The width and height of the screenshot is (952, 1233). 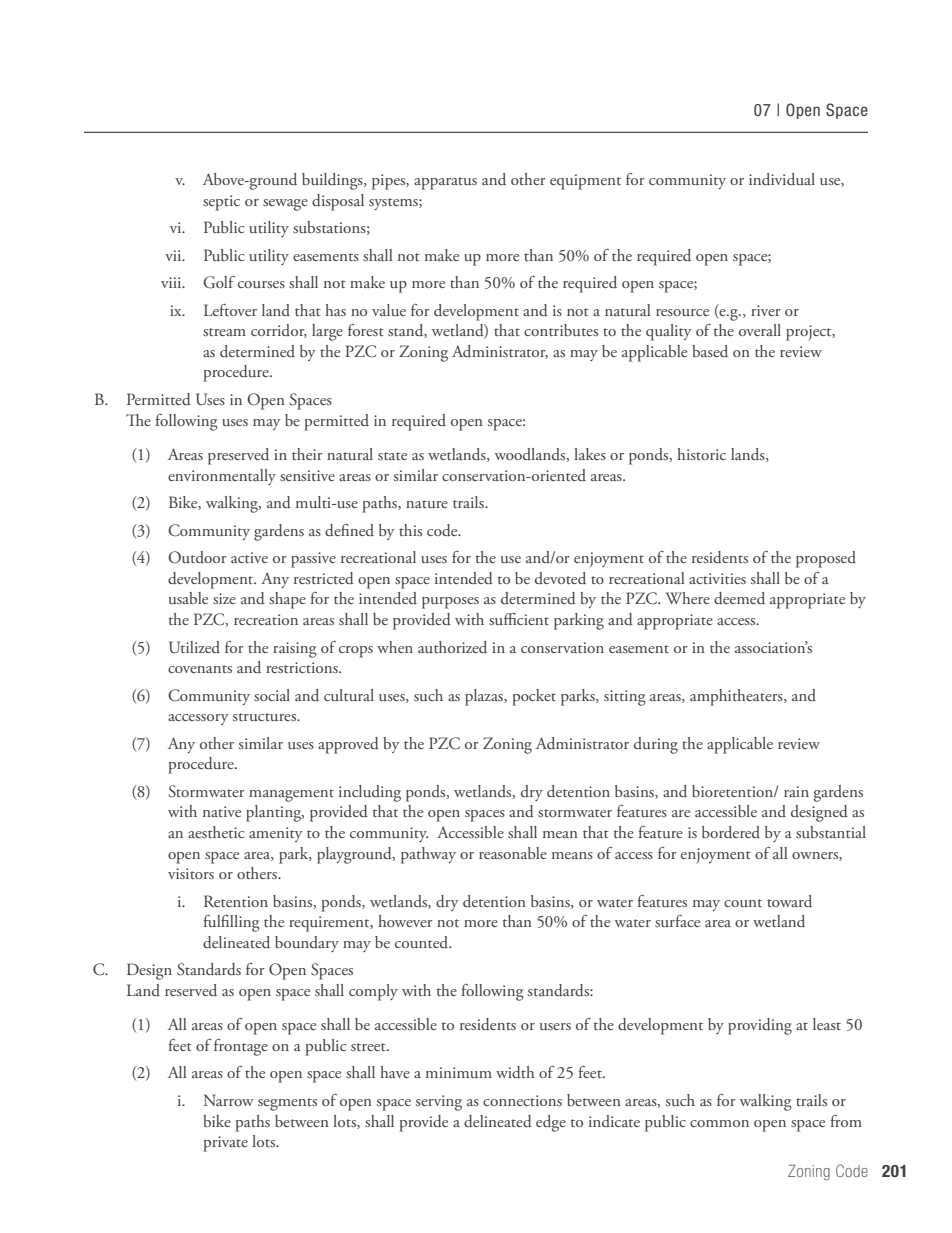 What do you see at coordinates (427, 504) in the screenshot?
I see `nature` at bounding box center [427, 504].
